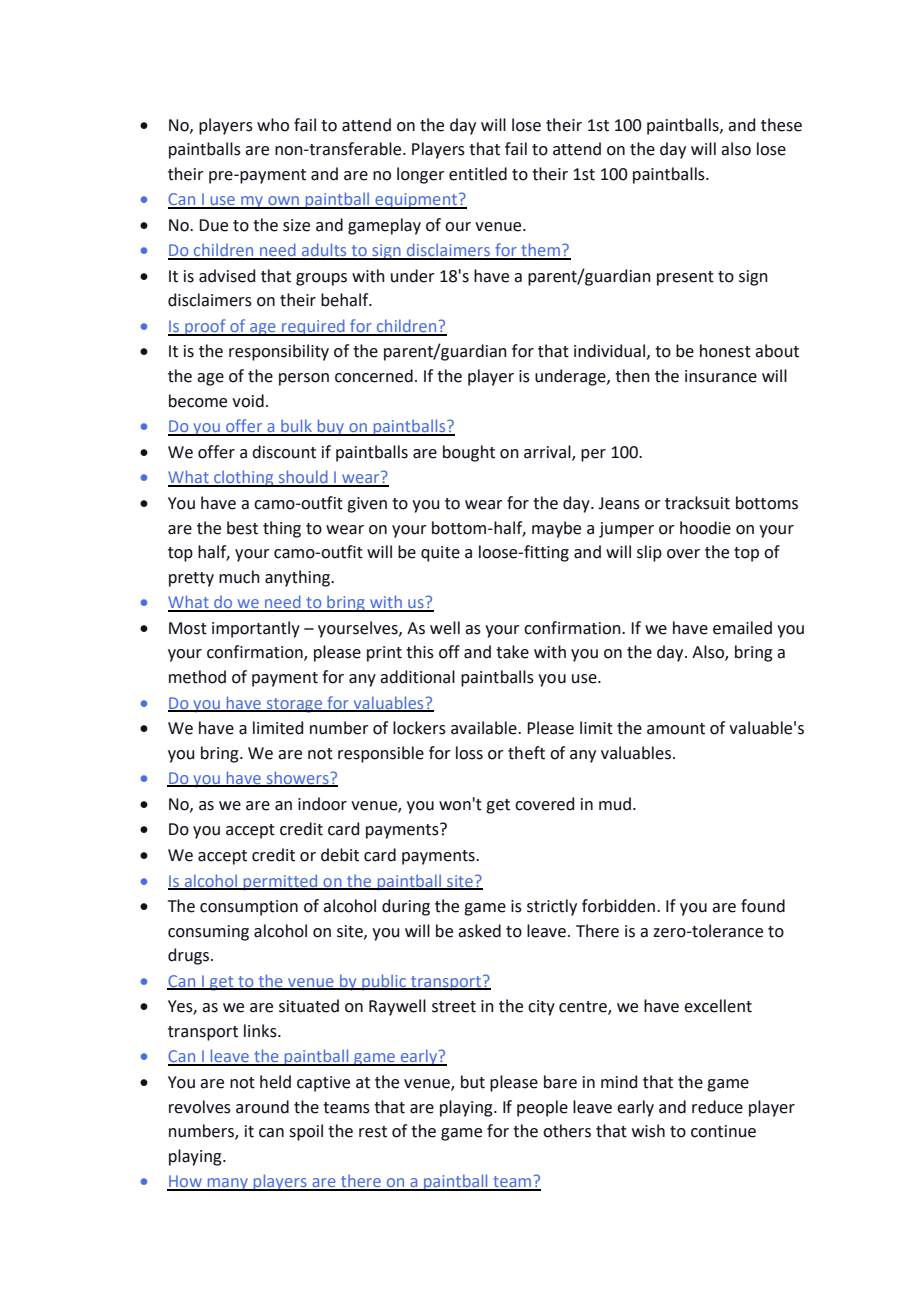 This page has width=924, height=1308. I want to click on showers, so click(297, 779).
